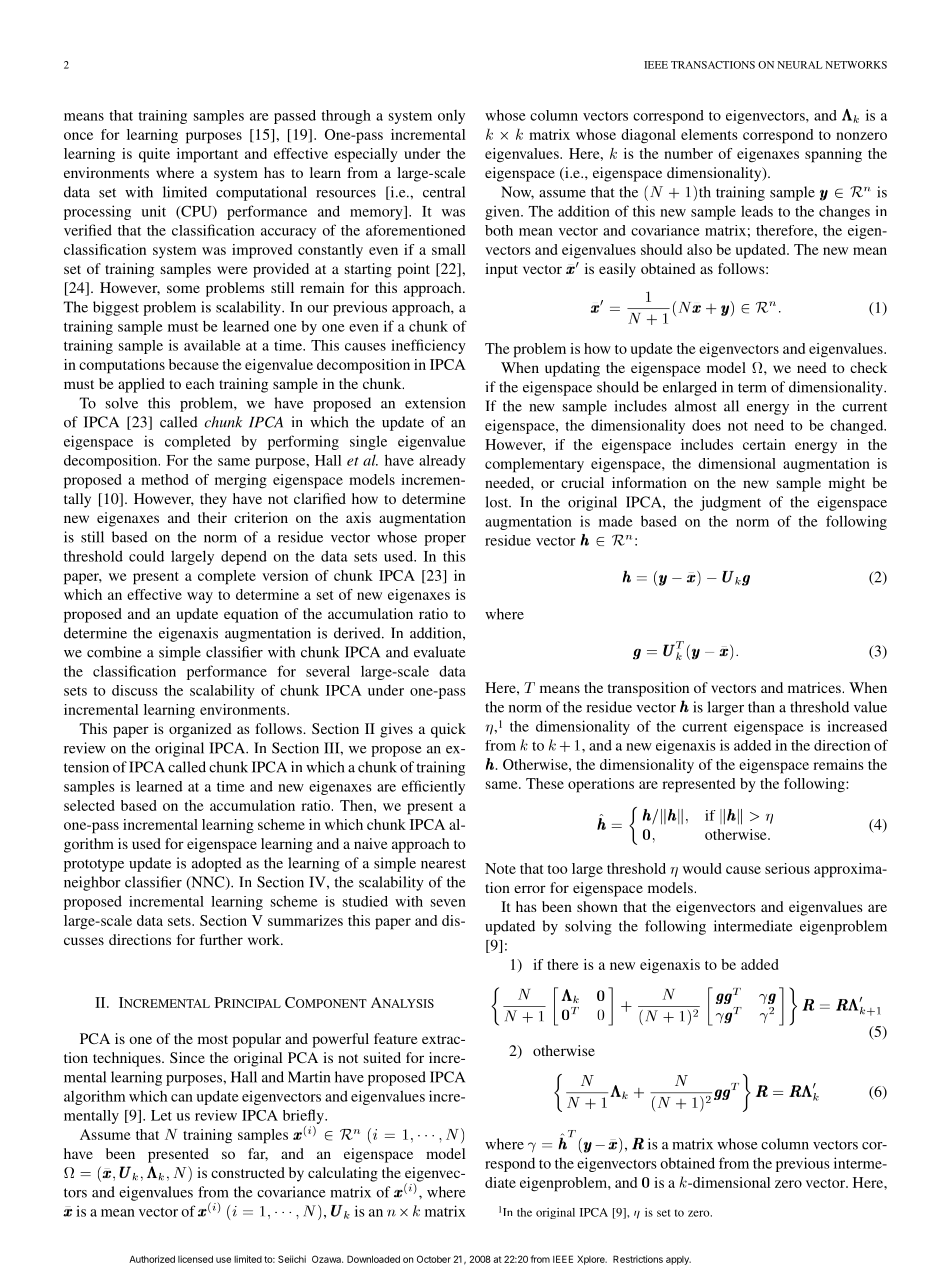 The width and height of the screenshot is (952, 1270). Describe the element at coordinates (152, 1259) in the screenshot. I see `Authorized` at that location.
